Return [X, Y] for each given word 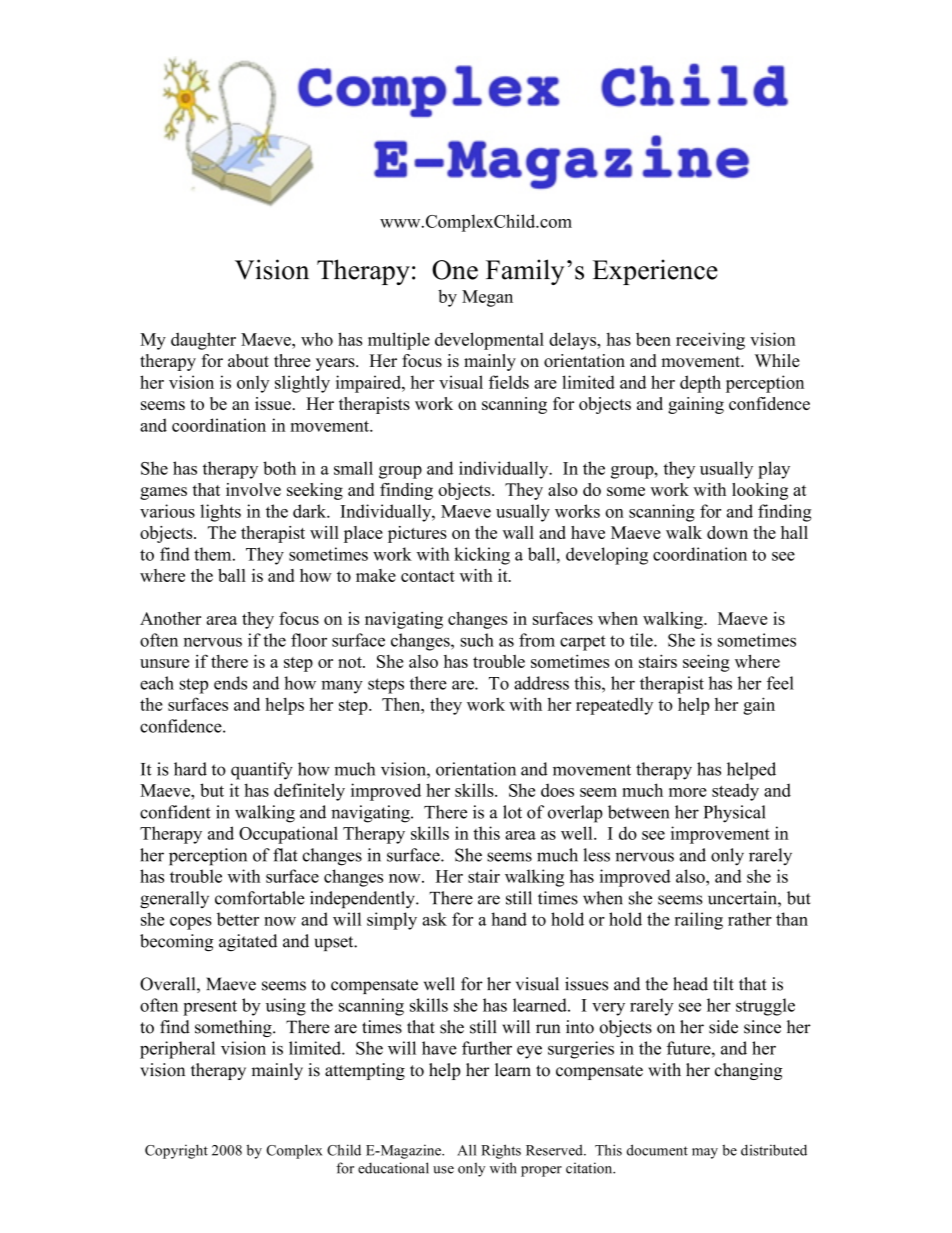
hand [509, 919]
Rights [501, 1151]
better [238, 919]
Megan [487, 298]
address [541, 683]
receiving [710, 341]
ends [230, 683]
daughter [203, 341]
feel [780, 683]
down [727, 532]
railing [699, 921]
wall [518, 532]
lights [220, 513]
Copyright [176, 1151]
